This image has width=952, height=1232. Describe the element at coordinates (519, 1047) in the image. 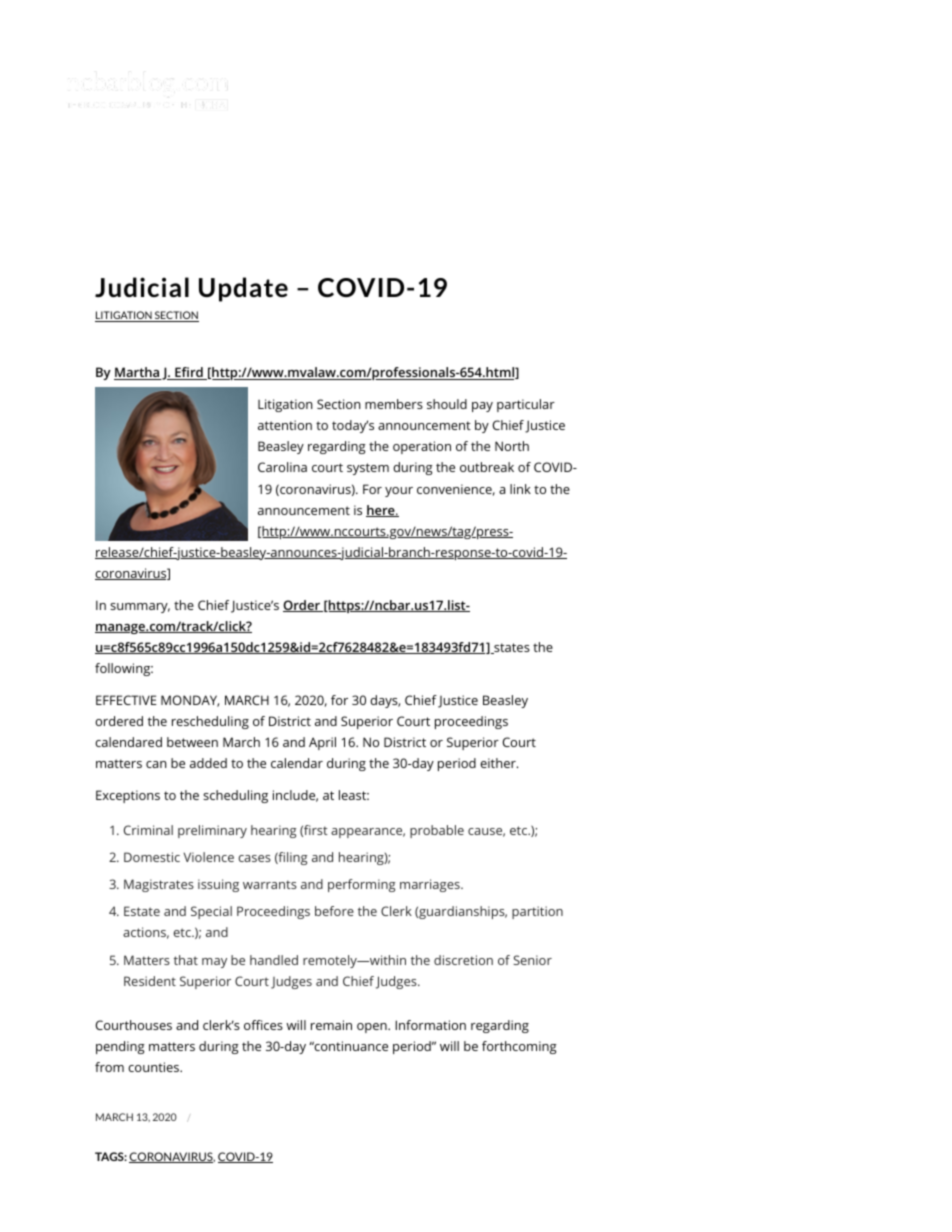

I see `forthcoming` at that location.
